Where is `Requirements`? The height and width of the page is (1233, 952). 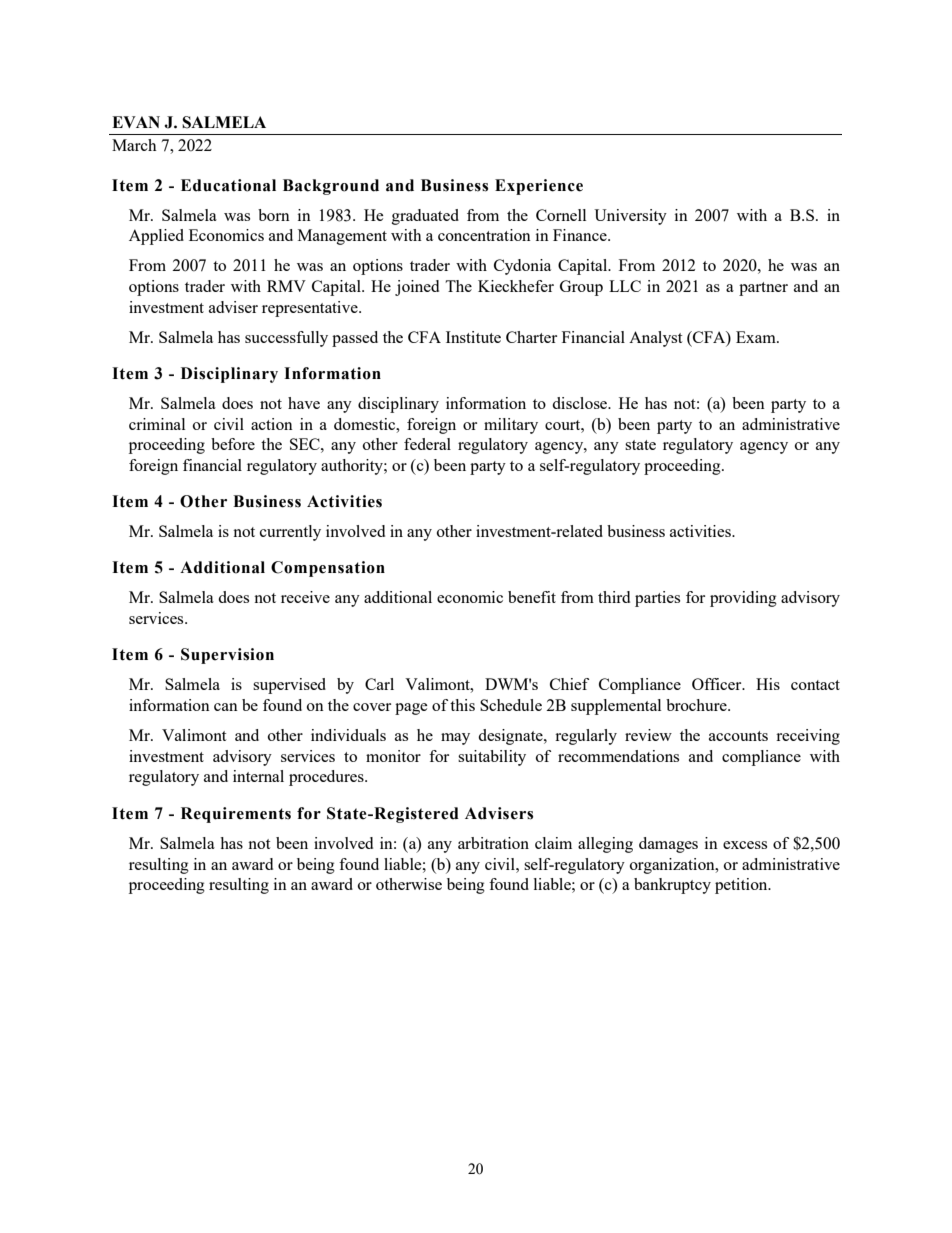 Requirements is located at coordinates (236, 815).
